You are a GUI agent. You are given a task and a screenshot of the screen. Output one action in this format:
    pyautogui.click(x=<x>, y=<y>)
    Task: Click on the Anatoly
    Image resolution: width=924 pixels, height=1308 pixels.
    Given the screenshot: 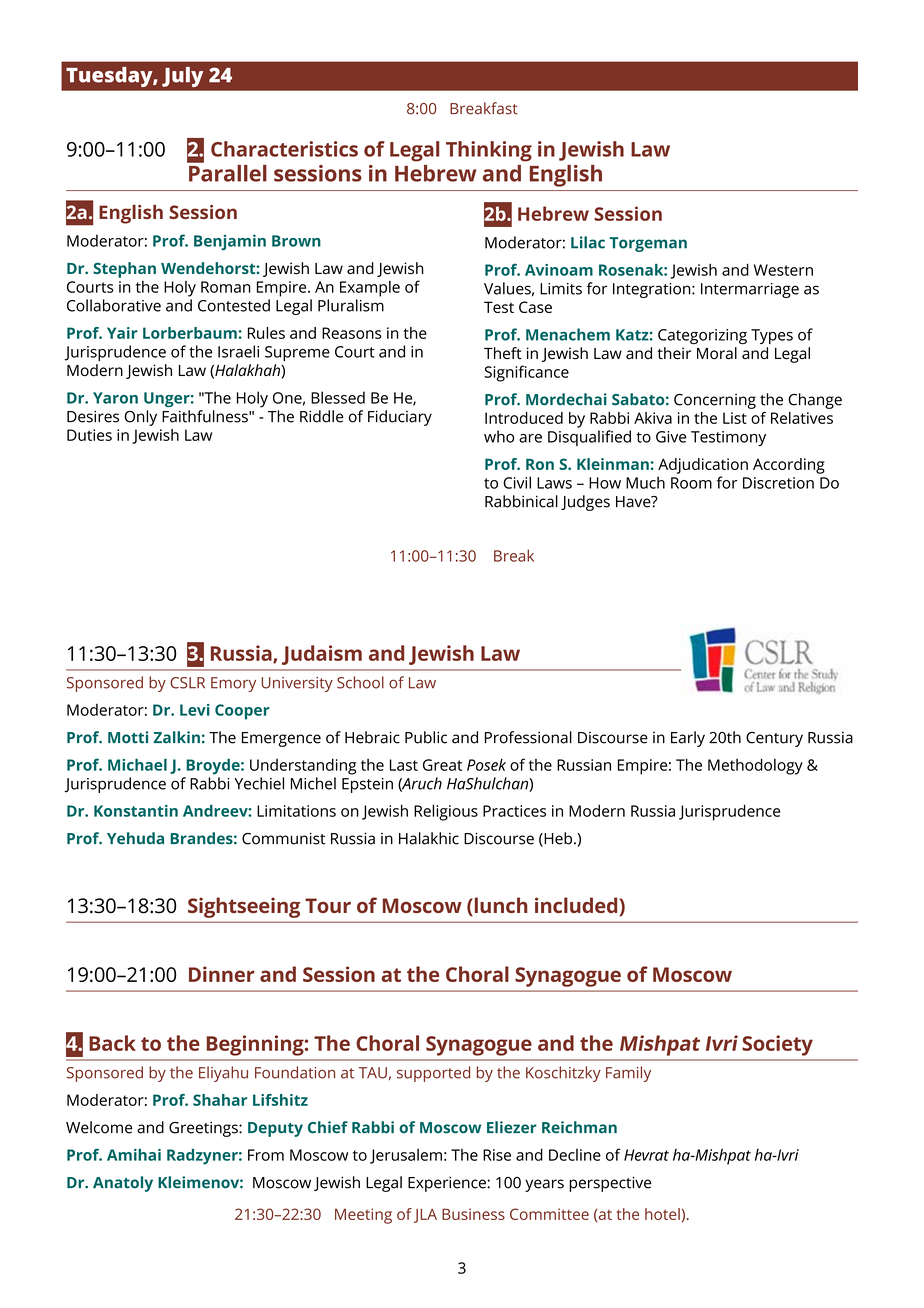 What is the action you would take?
    pyautogui.click(x=123, y=1184)
